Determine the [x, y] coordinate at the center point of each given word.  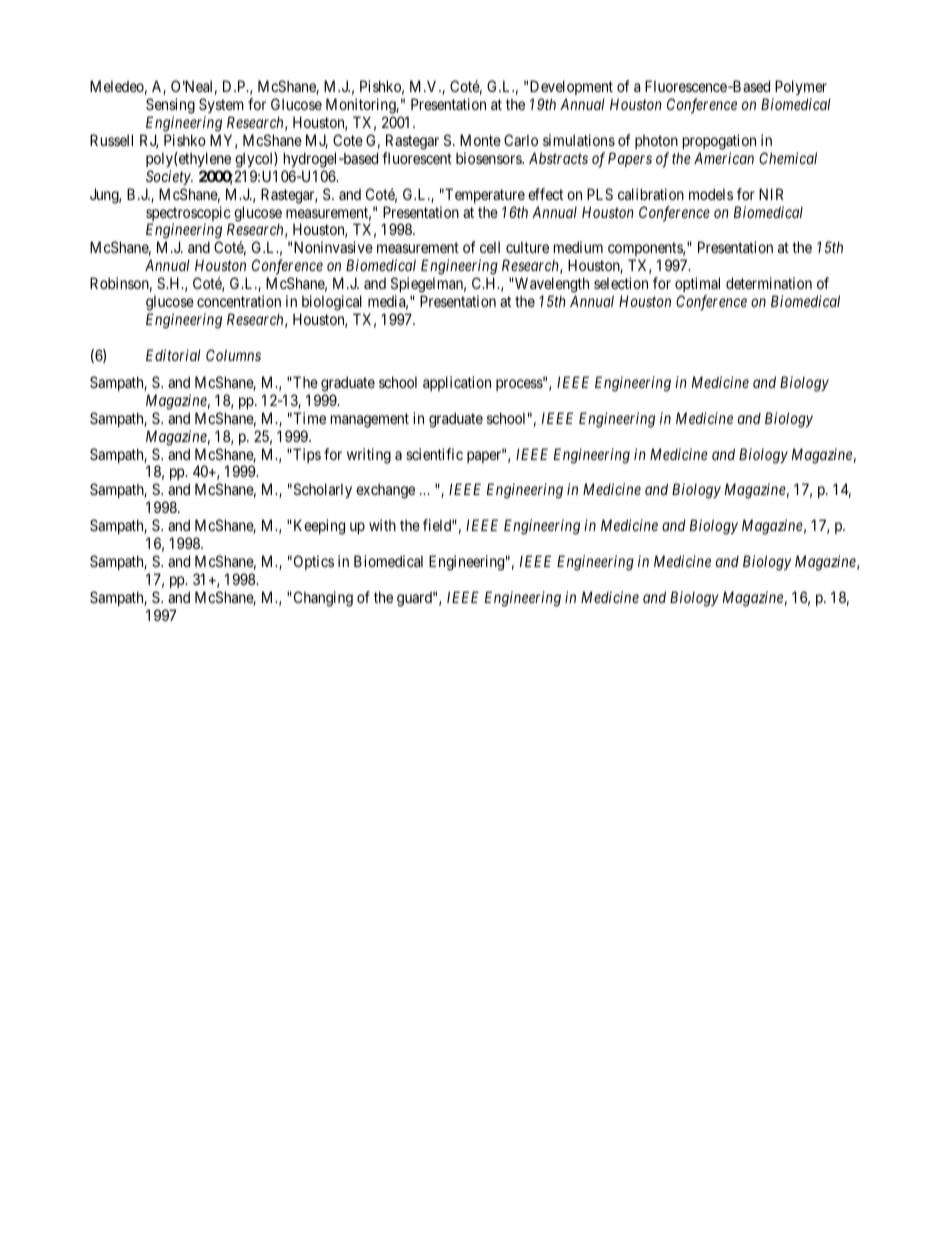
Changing [322, 599]
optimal [697, 284]
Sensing [170, 106]
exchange [385, 491]
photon [656, 141]
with [382, 525]
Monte [480, 140]
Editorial [173, 355]
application [457, 383]
